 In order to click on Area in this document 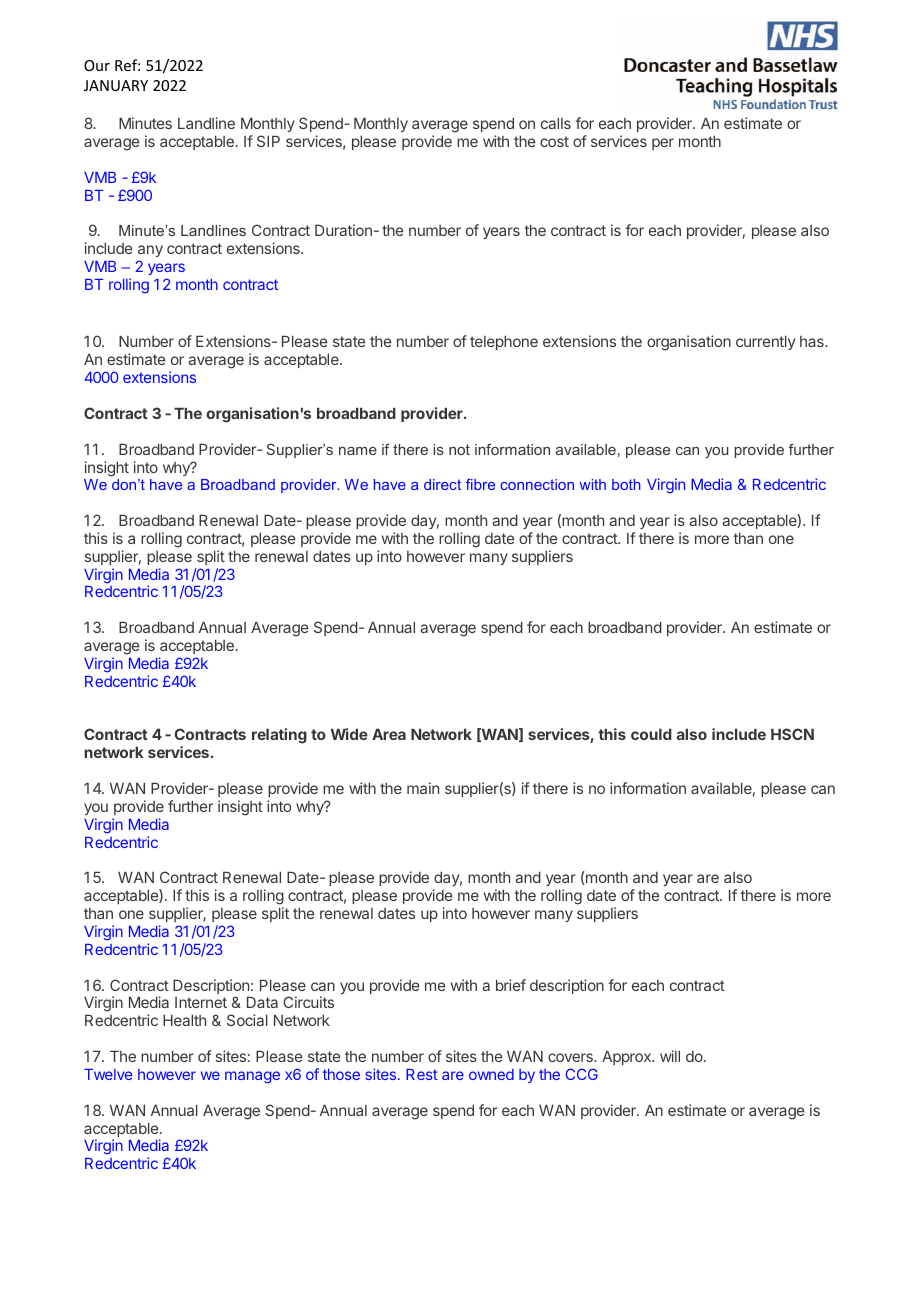, I will do `click(389, 734)`.
